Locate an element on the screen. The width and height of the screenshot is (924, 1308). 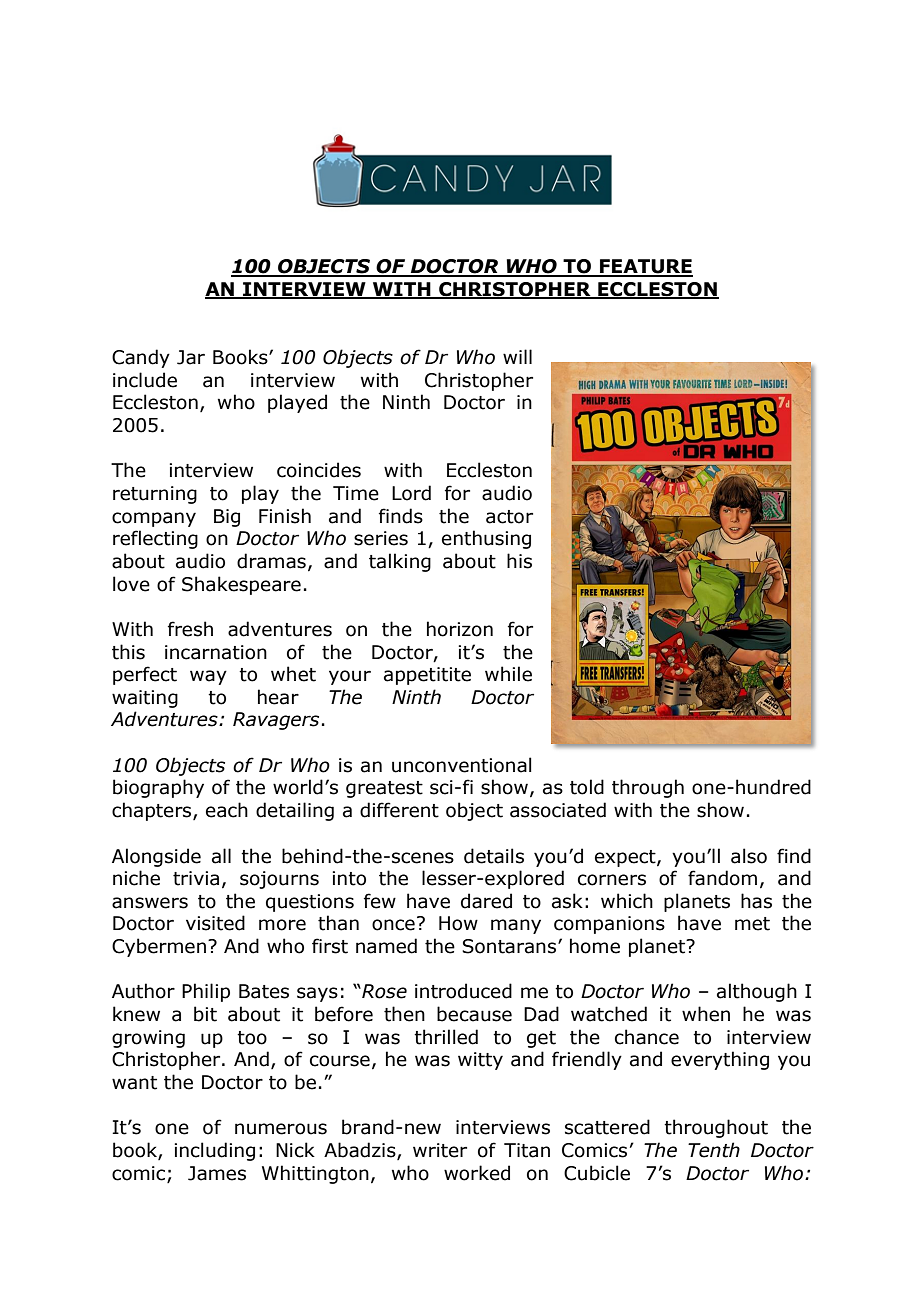
Jar is located at coordinates (191, 357).
